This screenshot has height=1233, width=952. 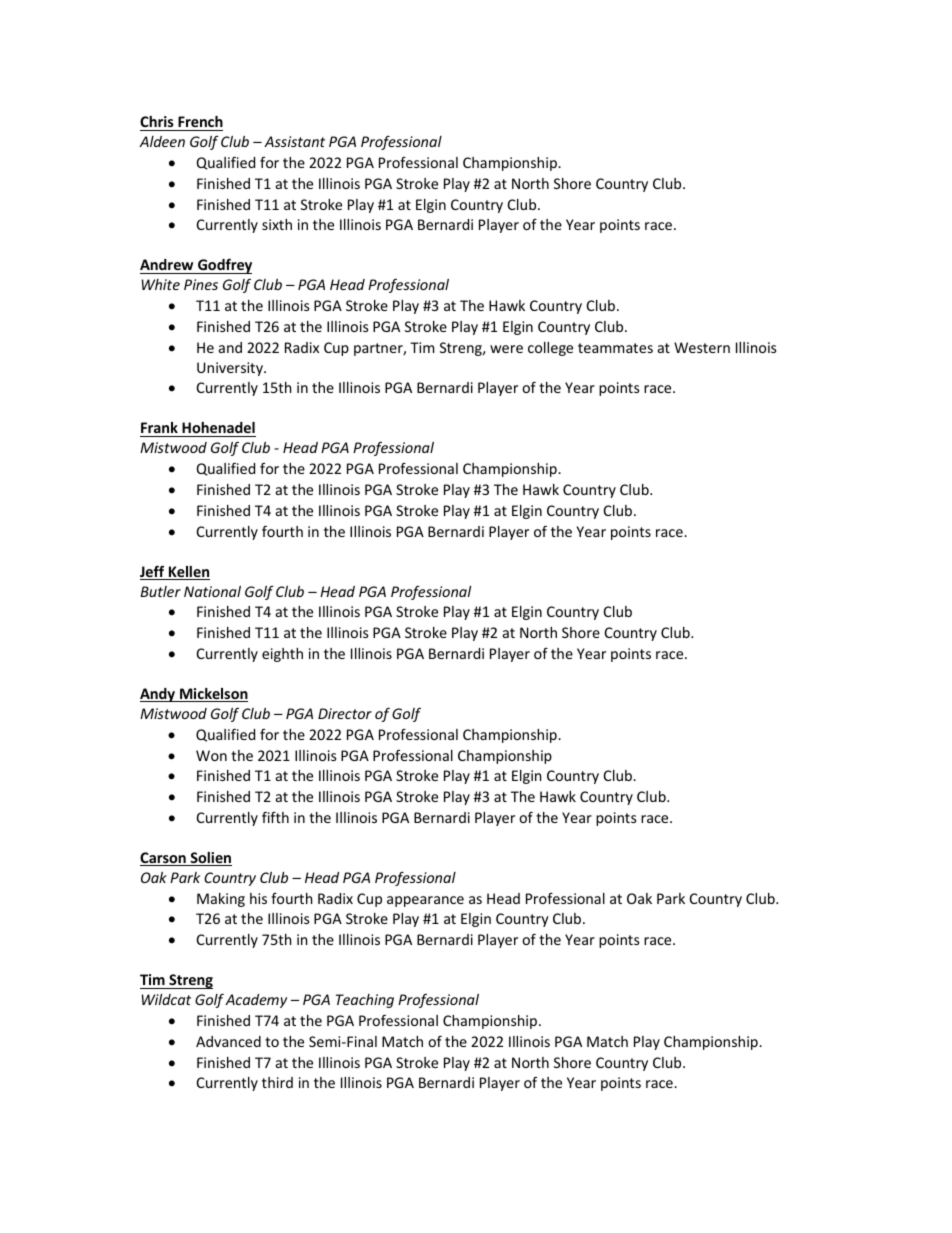 I want to click on Teaching, so click(x=365, y=1001).
